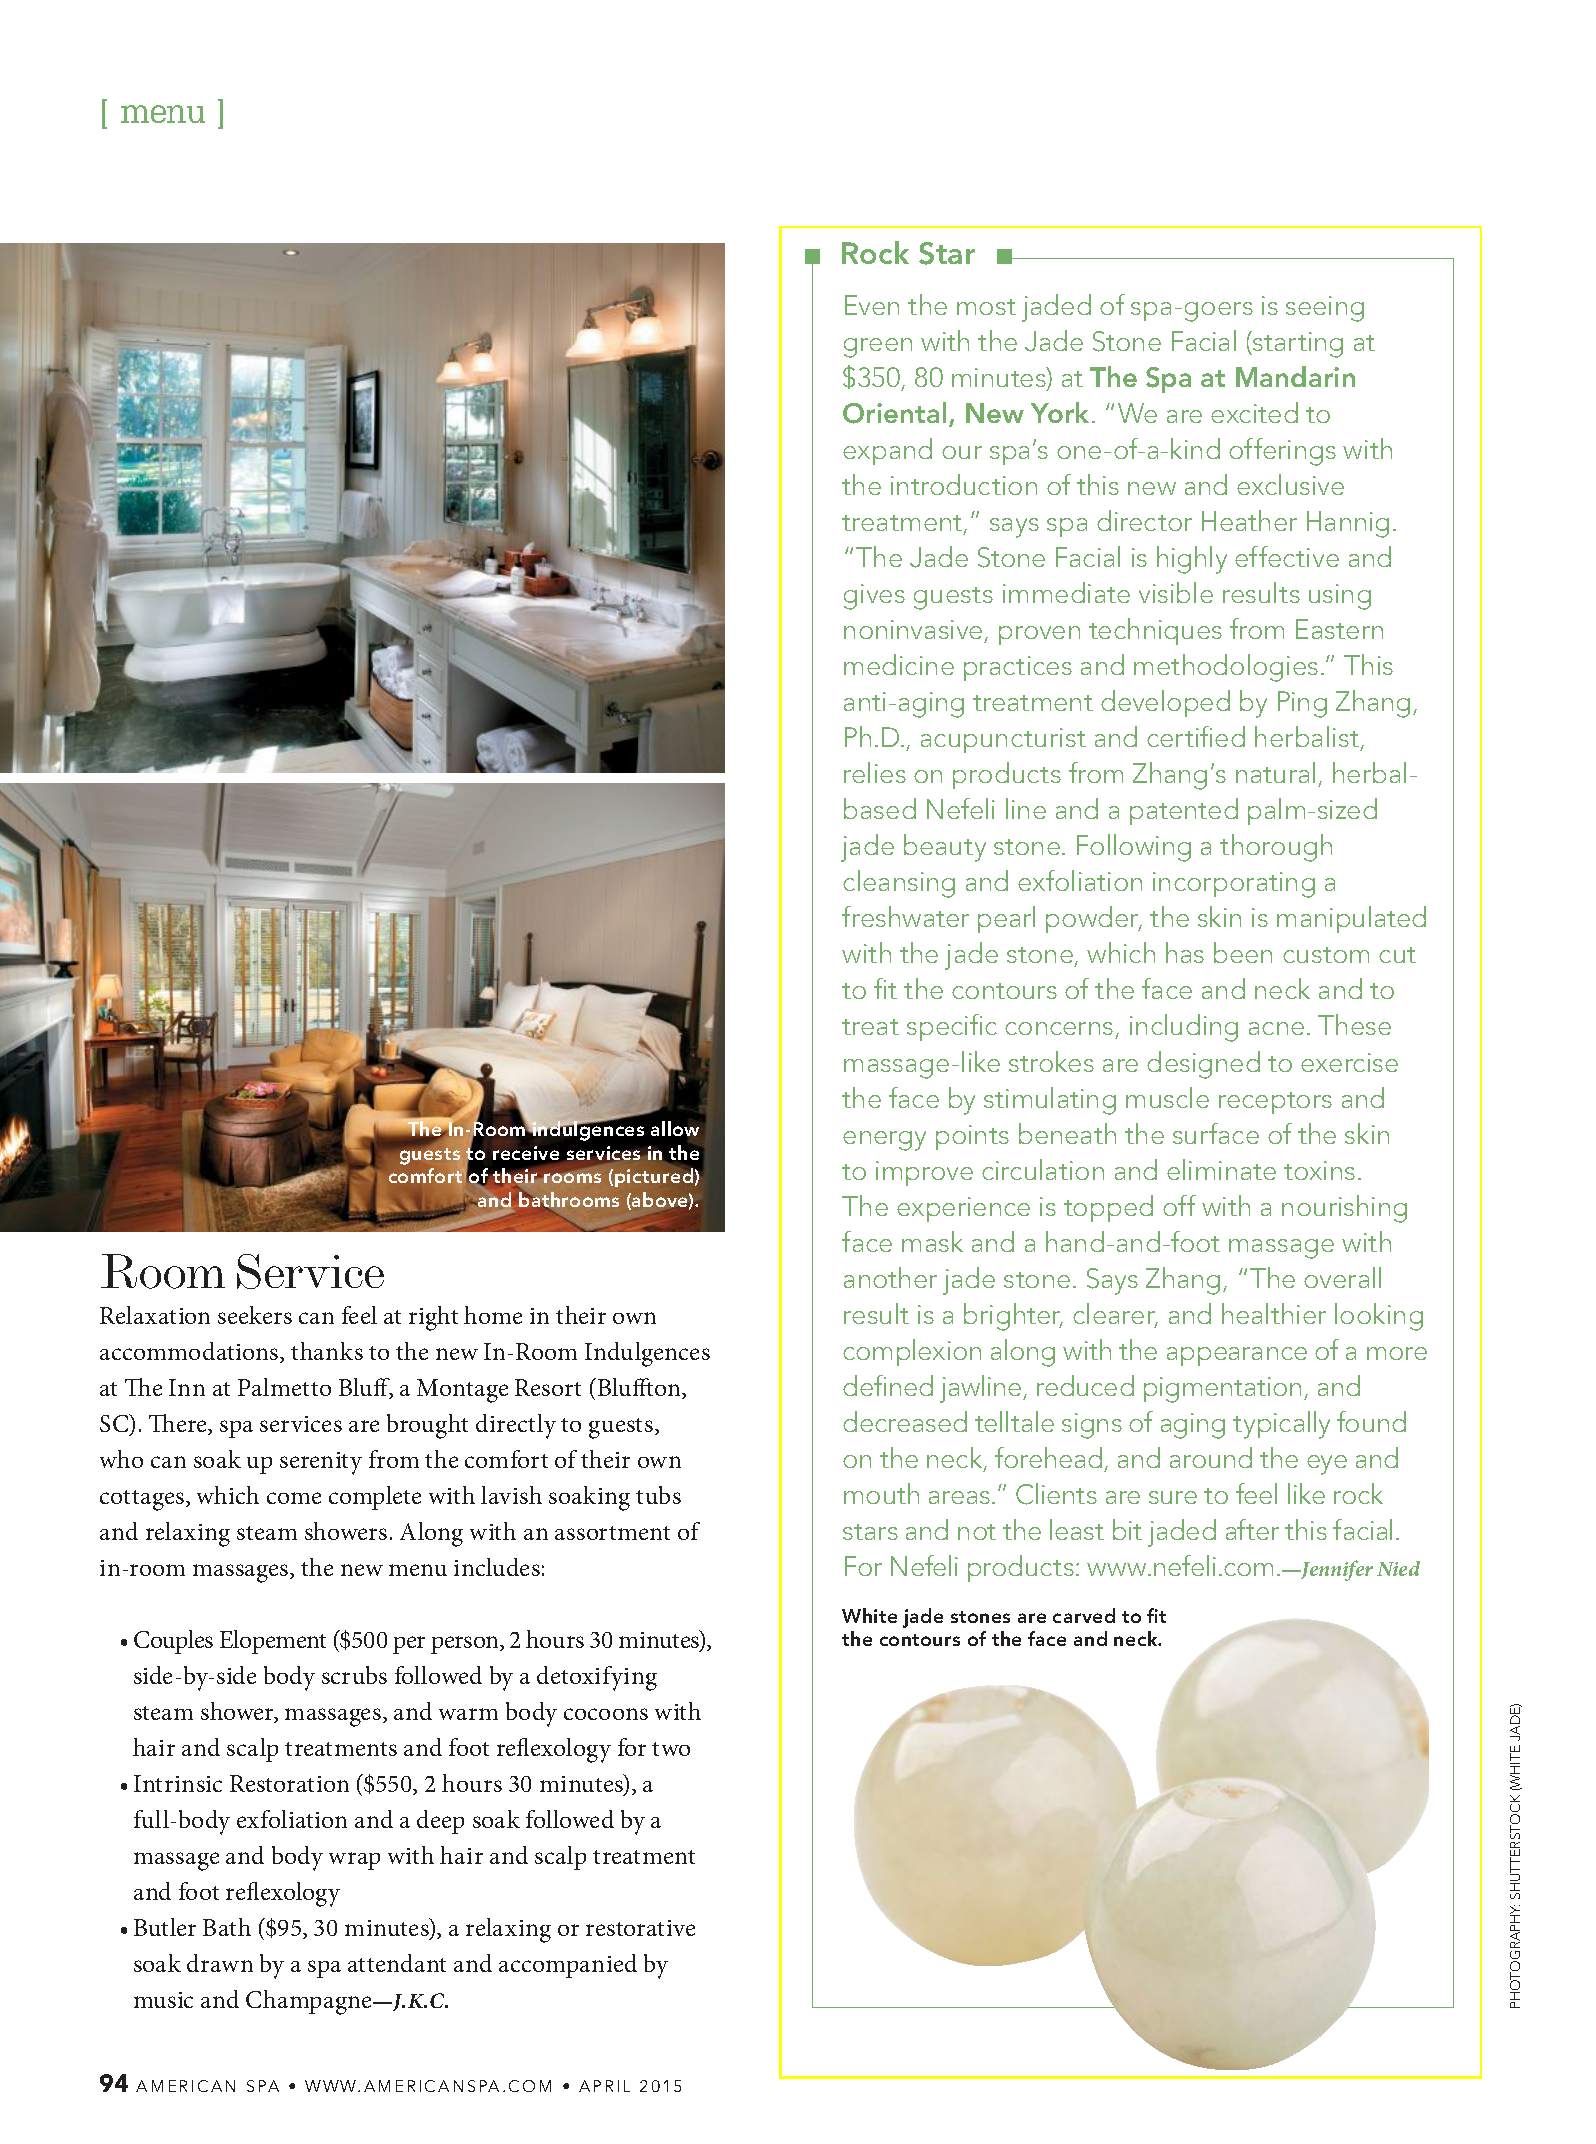  I want to click on eliminate, so click(1221, 1169).
